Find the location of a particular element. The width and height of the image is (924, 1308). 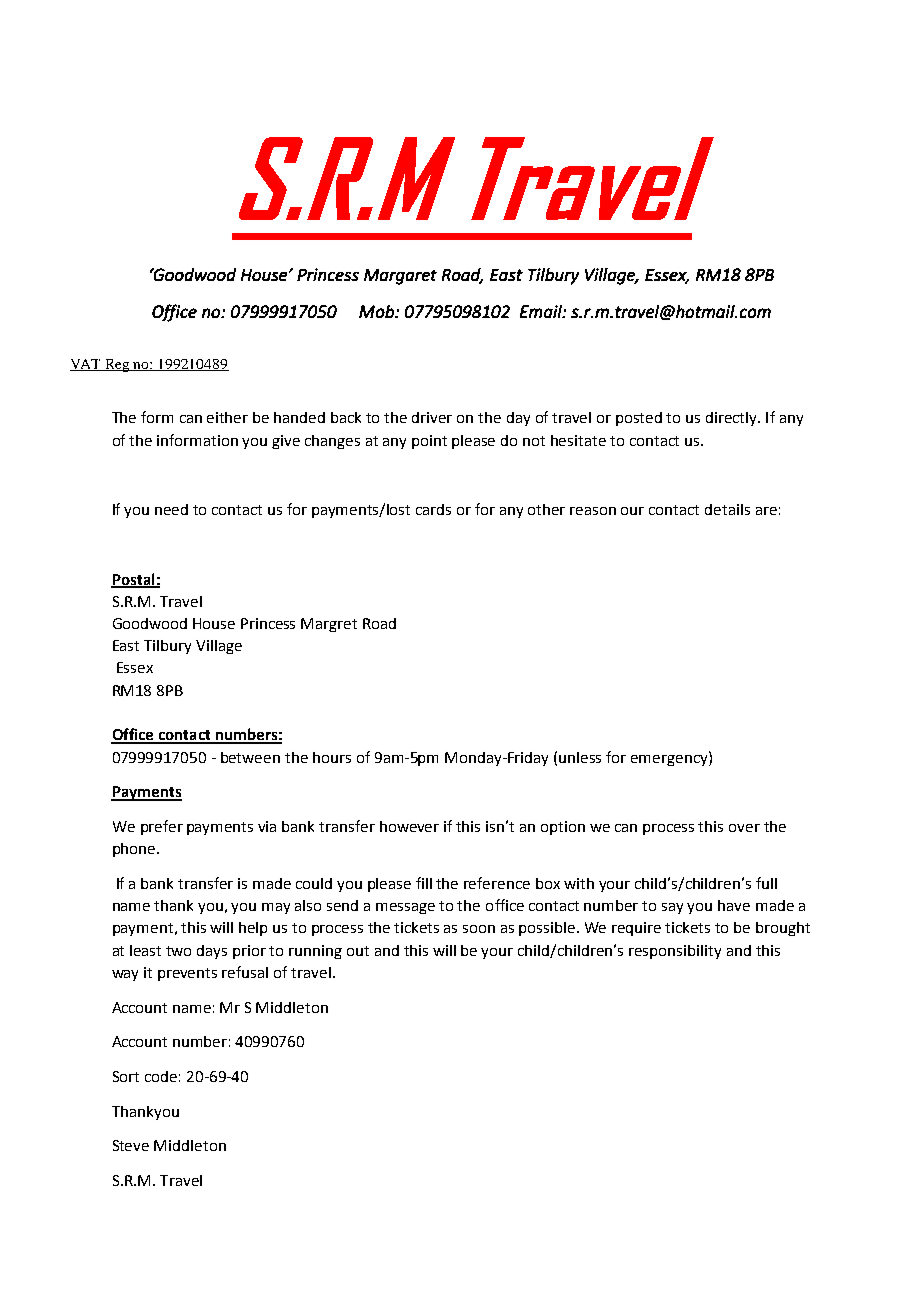

Reg is located at coordinates (117, 365).
